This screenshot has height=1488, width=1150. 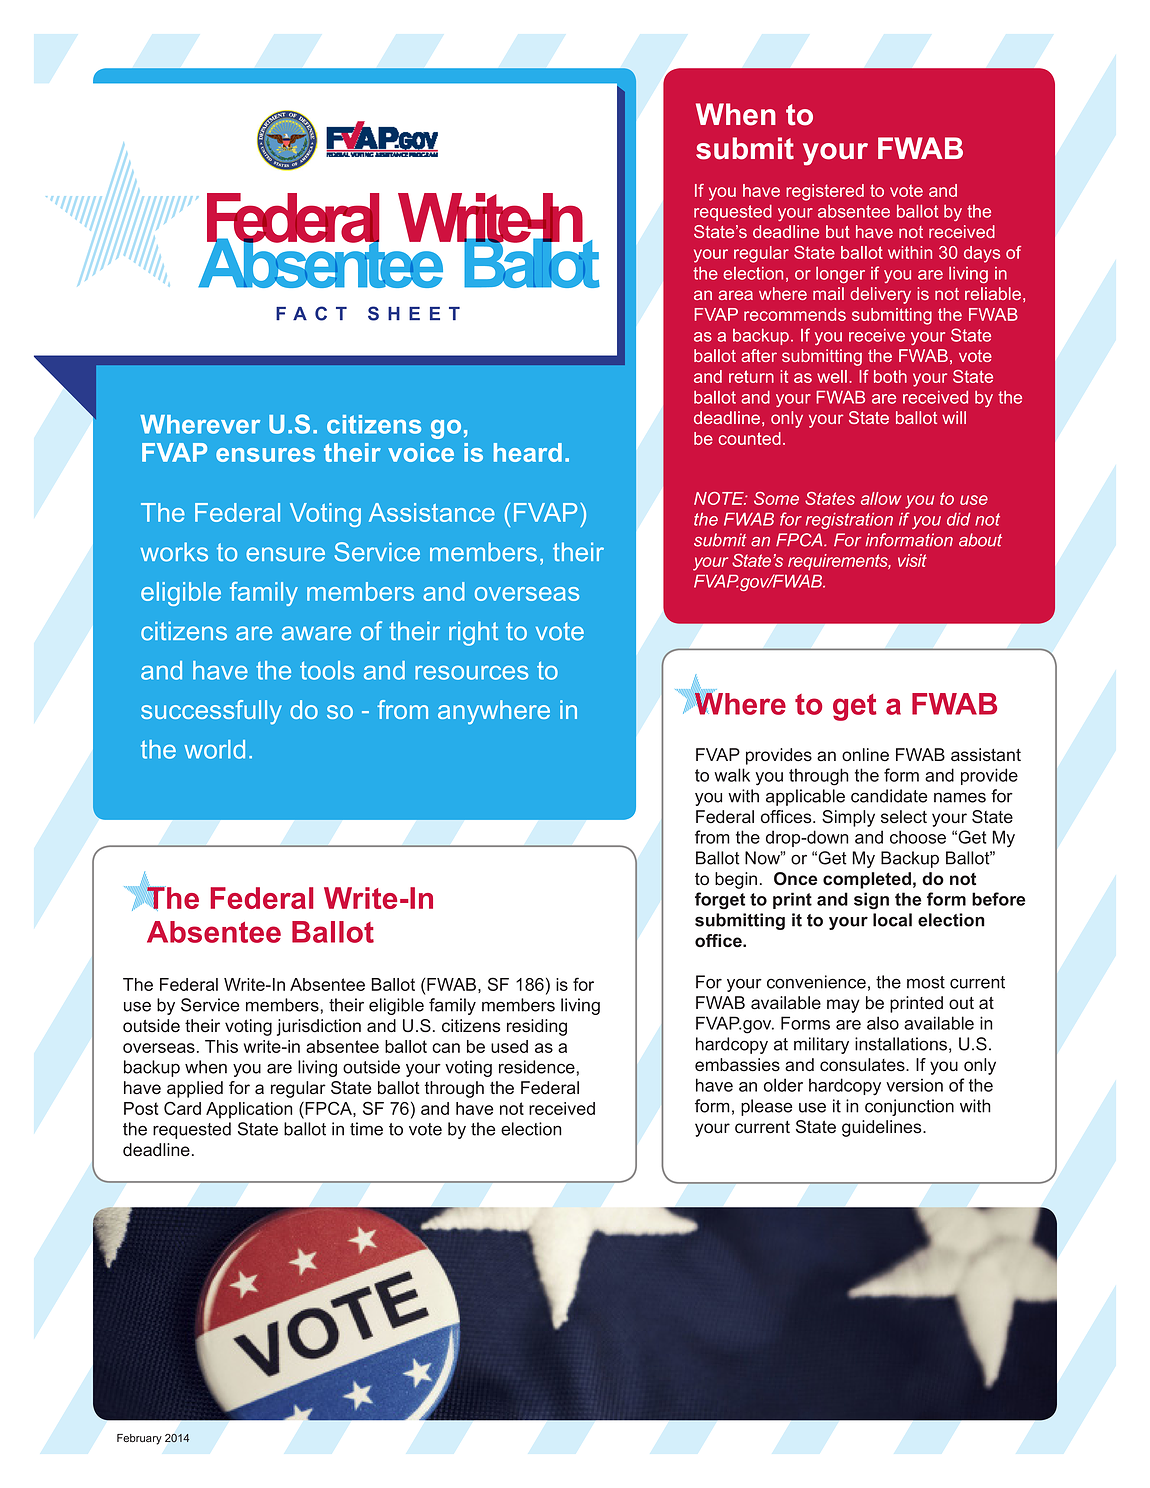 What do you see at coordinates (838, 231) in the screenshot?
I see `but` at bounding box center [838, 231].
